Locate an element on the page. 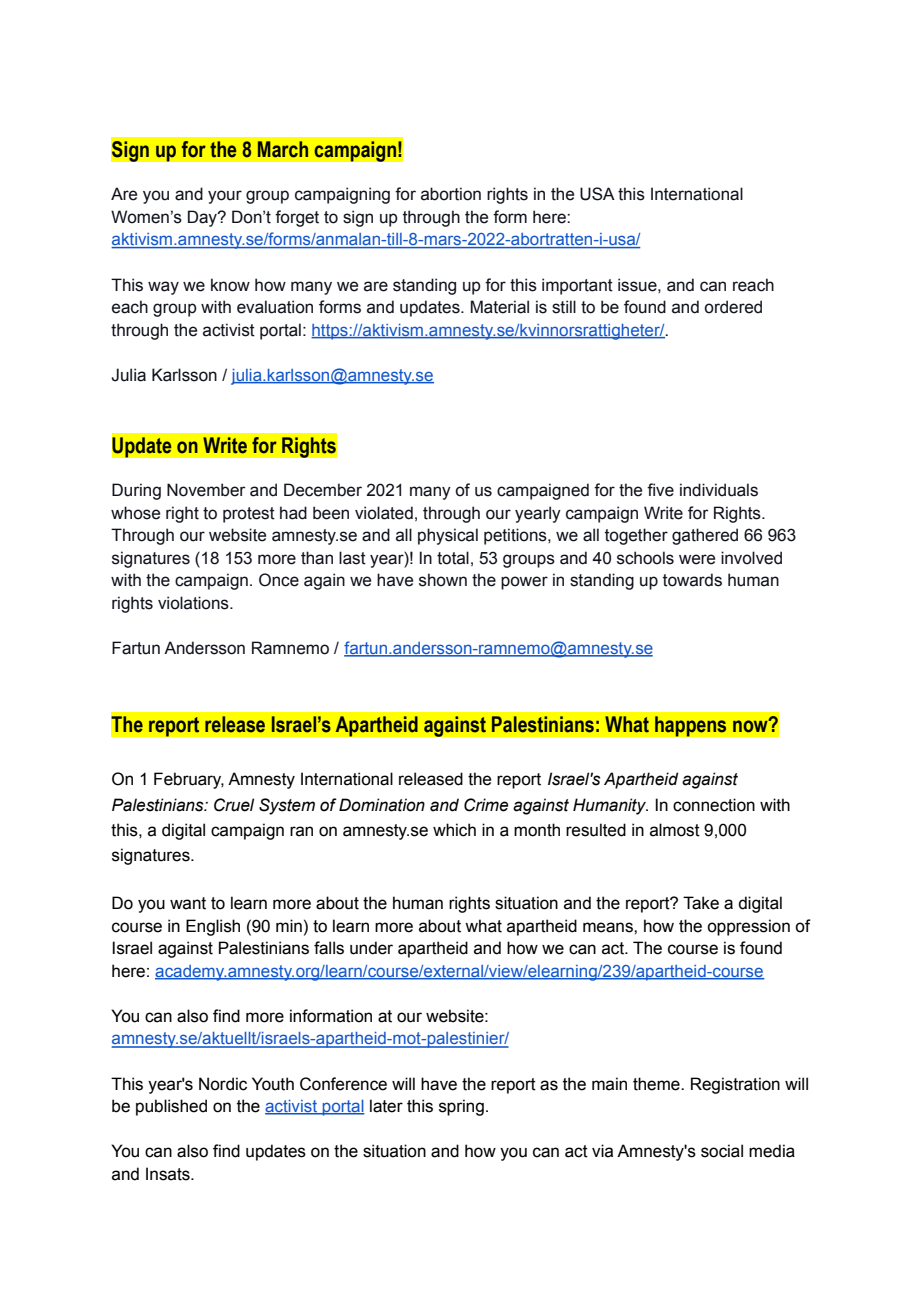  abortion is located at coordinates (451, 194).
